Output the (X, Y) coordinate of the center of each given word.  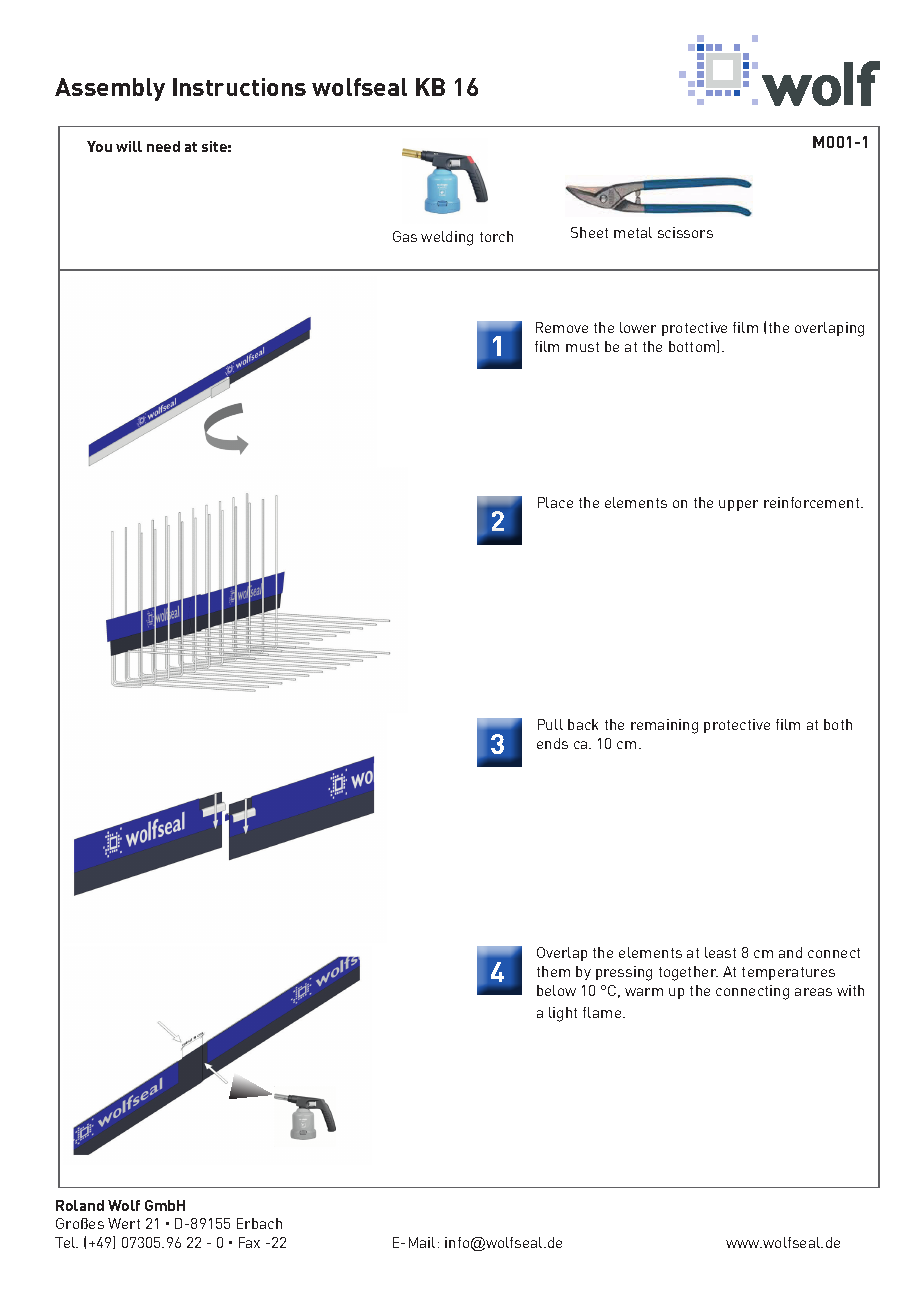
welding (447, 238)
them (553, 971)
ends (552, 743)
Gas (405, 236)
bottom (693, 346)
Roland (80, 1205)
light (563, 1014)
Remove (562, 327)
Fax (249, 1242)
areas (813, 992)
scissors (685, 232)
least (720, 952)
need (163, 146)
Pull (550, 724)
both (838, 724)
